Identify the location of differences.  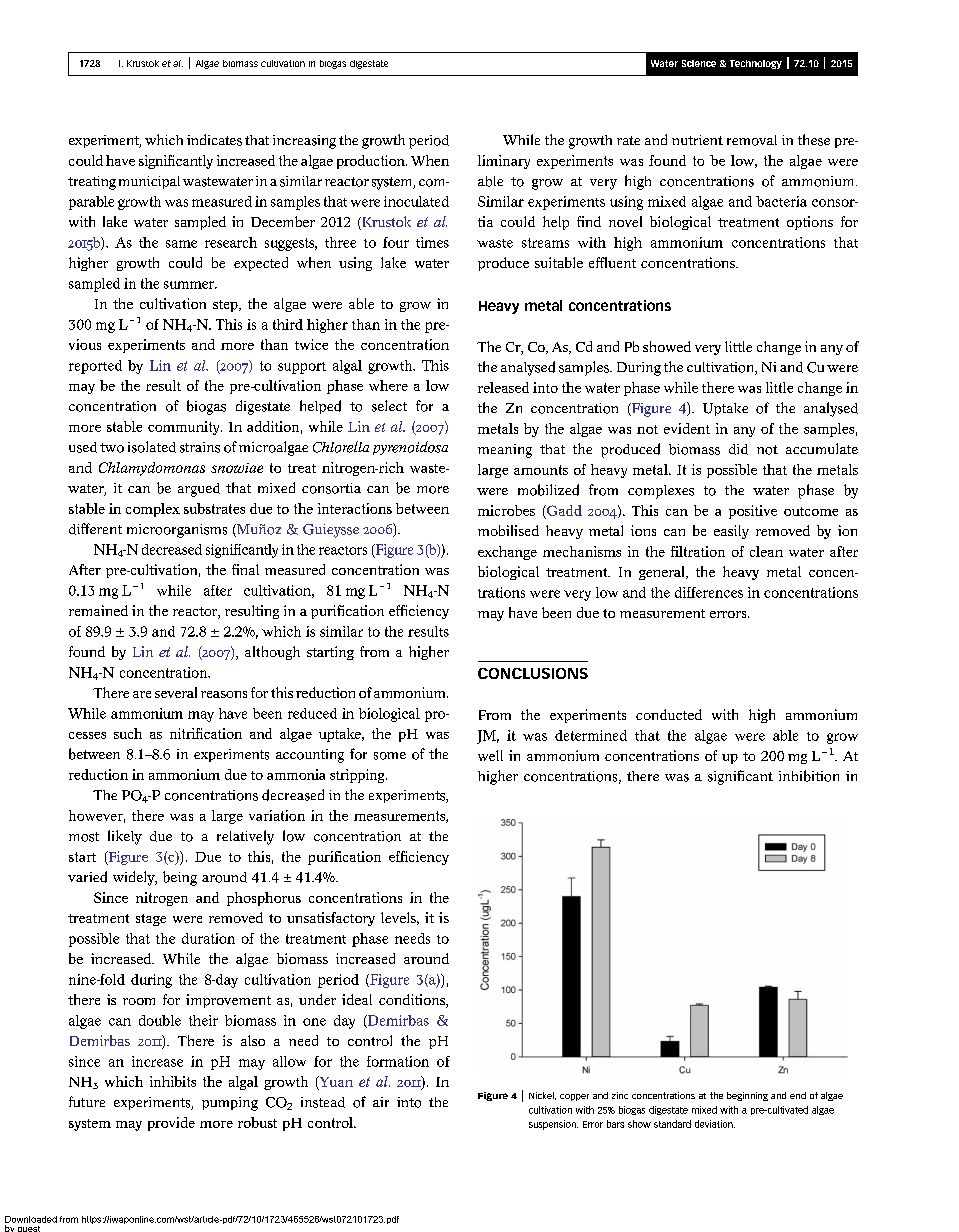
(709, 592).
